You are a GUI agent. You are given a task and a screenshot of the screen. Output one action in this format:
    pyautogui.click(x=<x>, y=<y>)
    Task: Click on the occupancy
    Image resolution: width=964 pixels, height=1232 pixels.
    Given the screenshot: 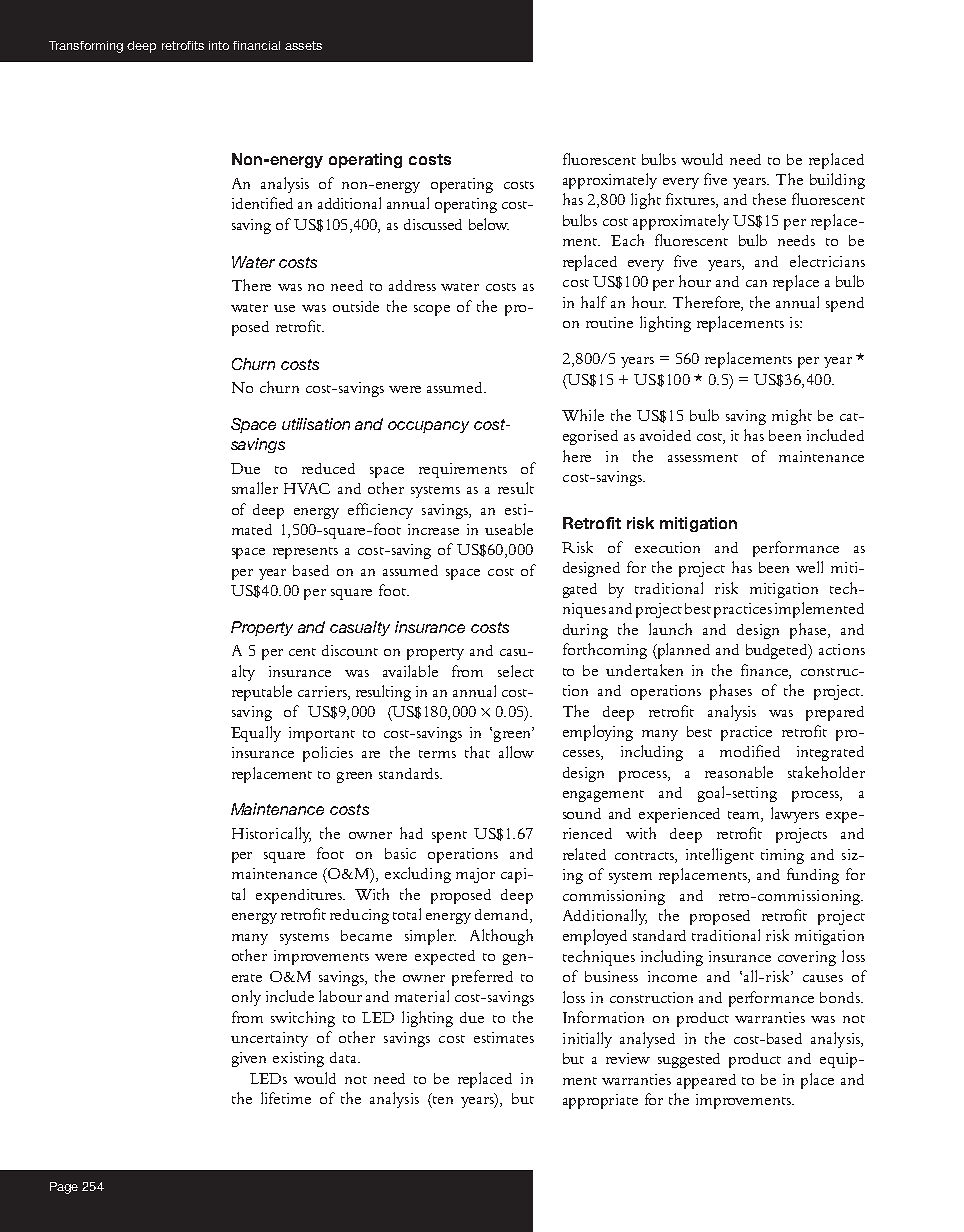 What is the action you would take?
    pyautogui.click(x=428, y=427)
